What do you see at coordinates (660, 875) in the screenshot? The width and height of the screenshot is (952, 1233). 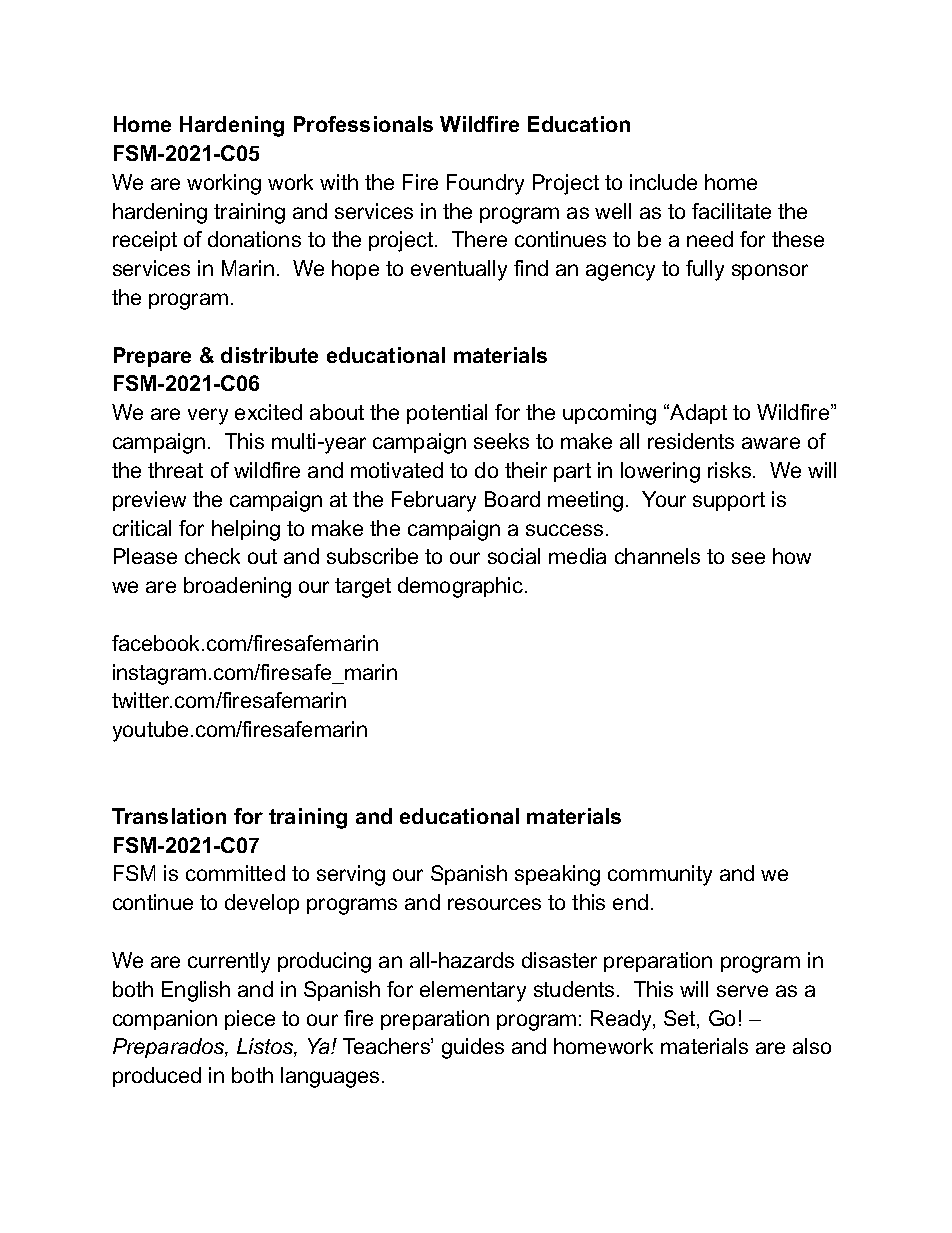 I see `community` at bounding box center [660, 875].
